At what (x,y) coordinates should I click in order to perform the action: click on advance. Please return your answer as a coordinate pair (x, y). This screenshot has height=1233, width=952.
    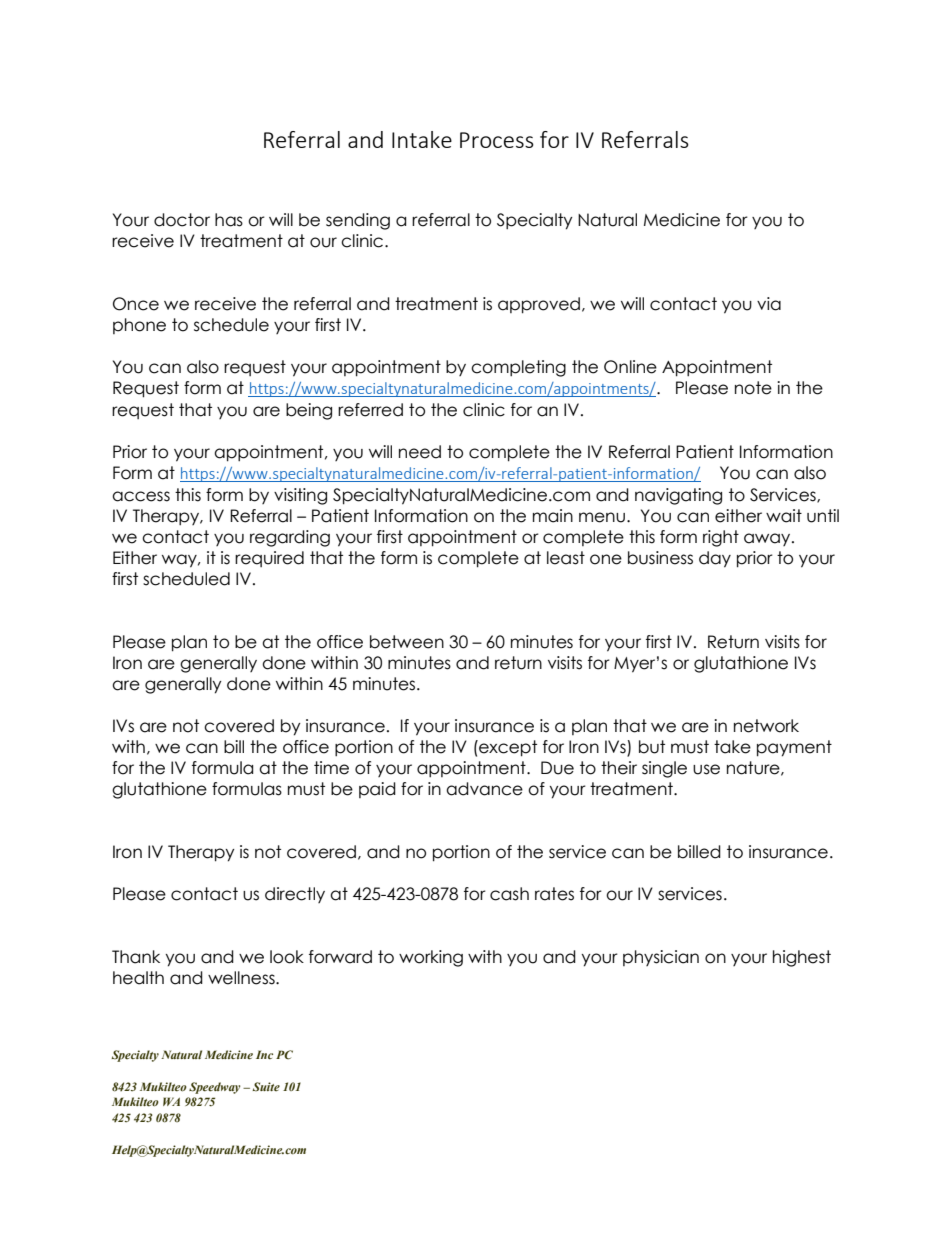
    Looking at the image, I should click on (484, 789).
